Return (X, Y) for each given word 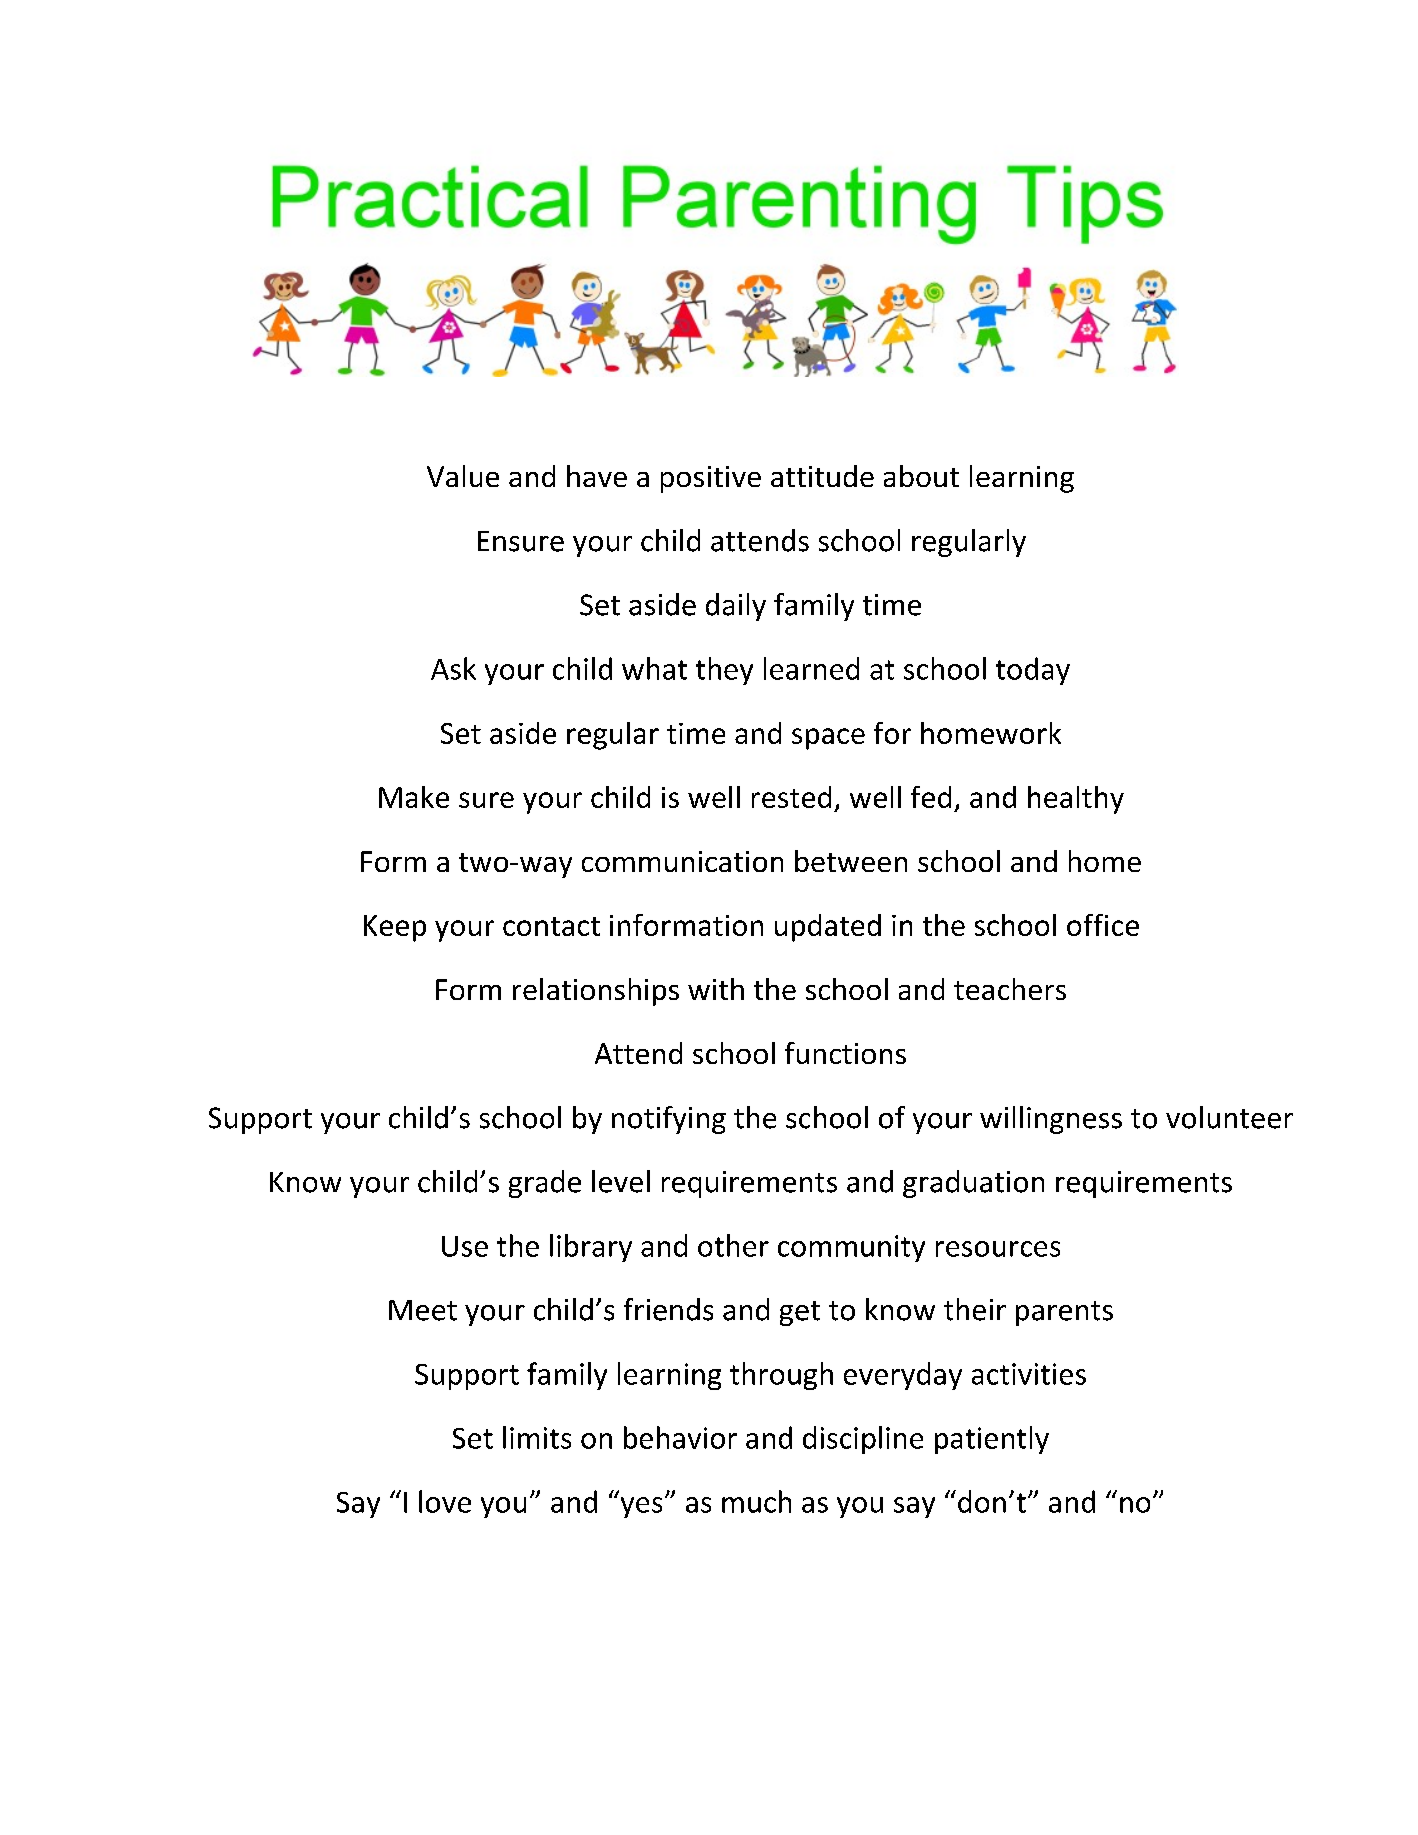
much (756, 1501)
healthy (1076, 800)
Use (465, 1246)
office (1103, 925)
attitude (822, 476)
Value (463, 476)
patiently (992, 1440)
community (851, 1248)
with (716, 989)
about (921, 476)
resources (998, 1249)
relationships (596, 992)
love (445, 1501)
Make (414, 797)
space (828, 739)
